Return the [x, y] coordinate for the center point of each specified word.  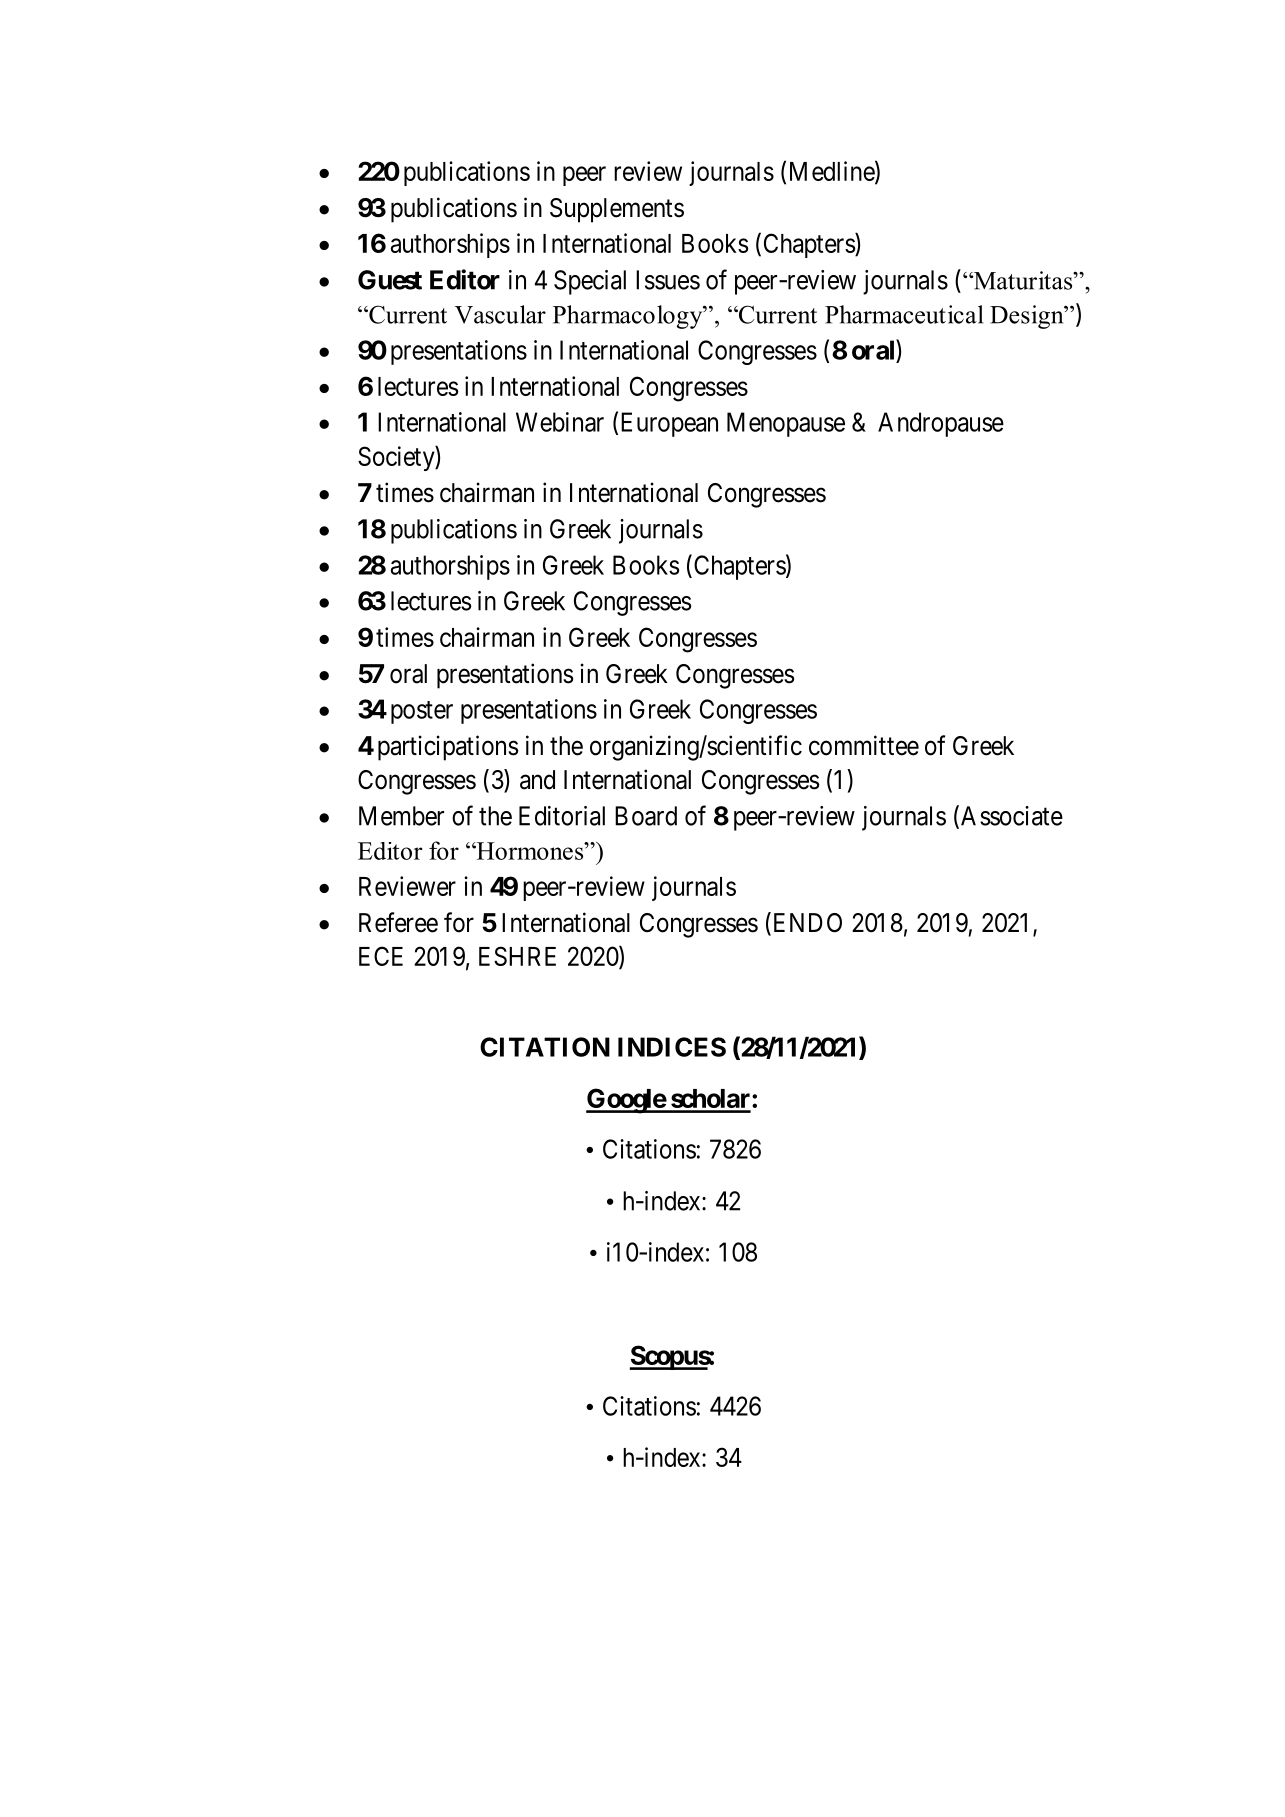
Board [646, 816]
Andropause [941, 424]
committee [864, 745]
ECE [381, 956]
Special [590, 282]
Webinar [560, 422]
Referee [398, 922]
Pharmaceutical [904, 314]
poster [422, 712]
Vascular [500, 314]
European [669, 424]
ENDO [806, 923]
